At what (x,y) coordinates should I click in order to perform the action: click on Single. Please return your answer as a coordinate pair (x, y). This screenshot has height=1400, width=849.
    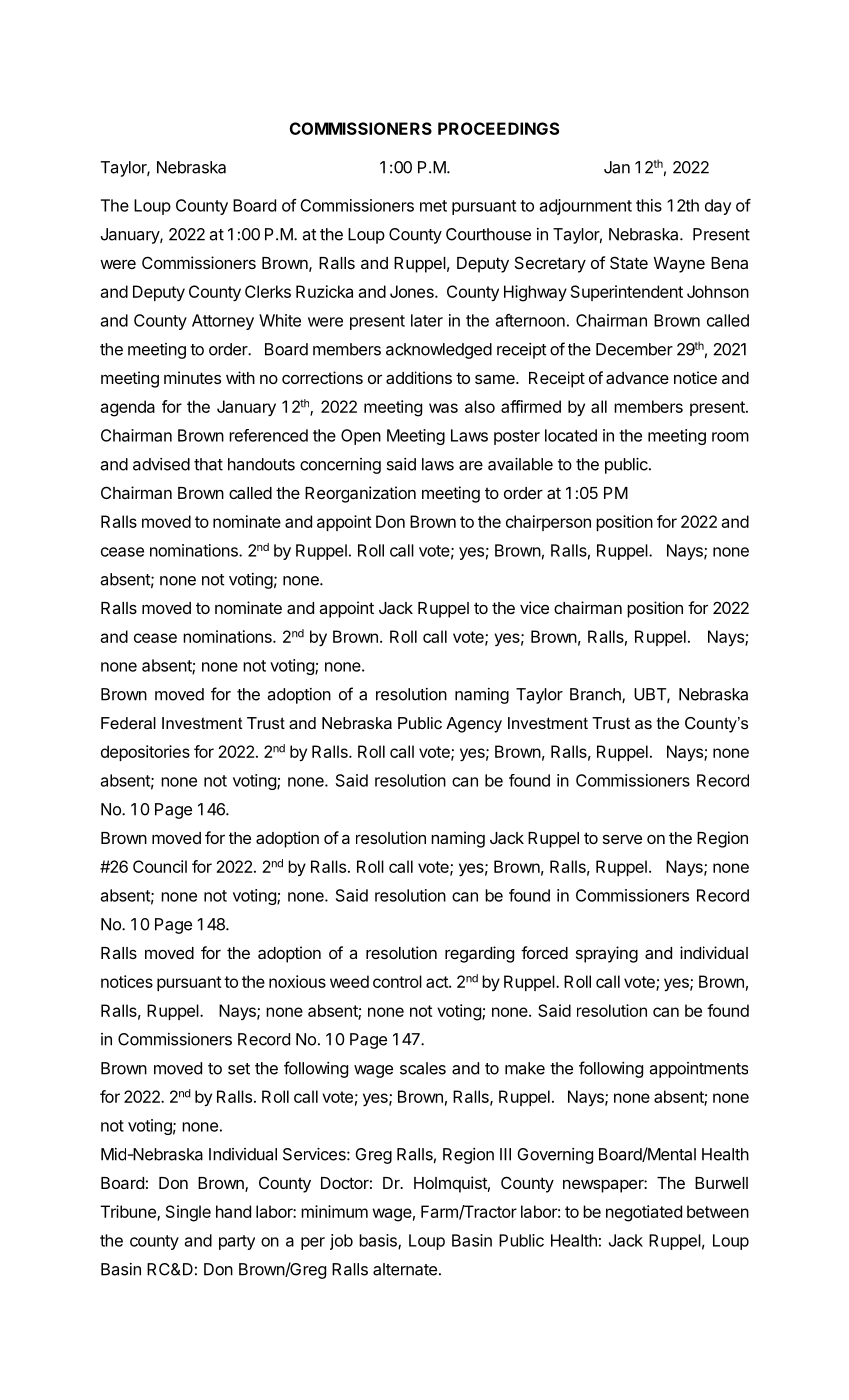
    Looking at the image, I should click on (188, 1213).
